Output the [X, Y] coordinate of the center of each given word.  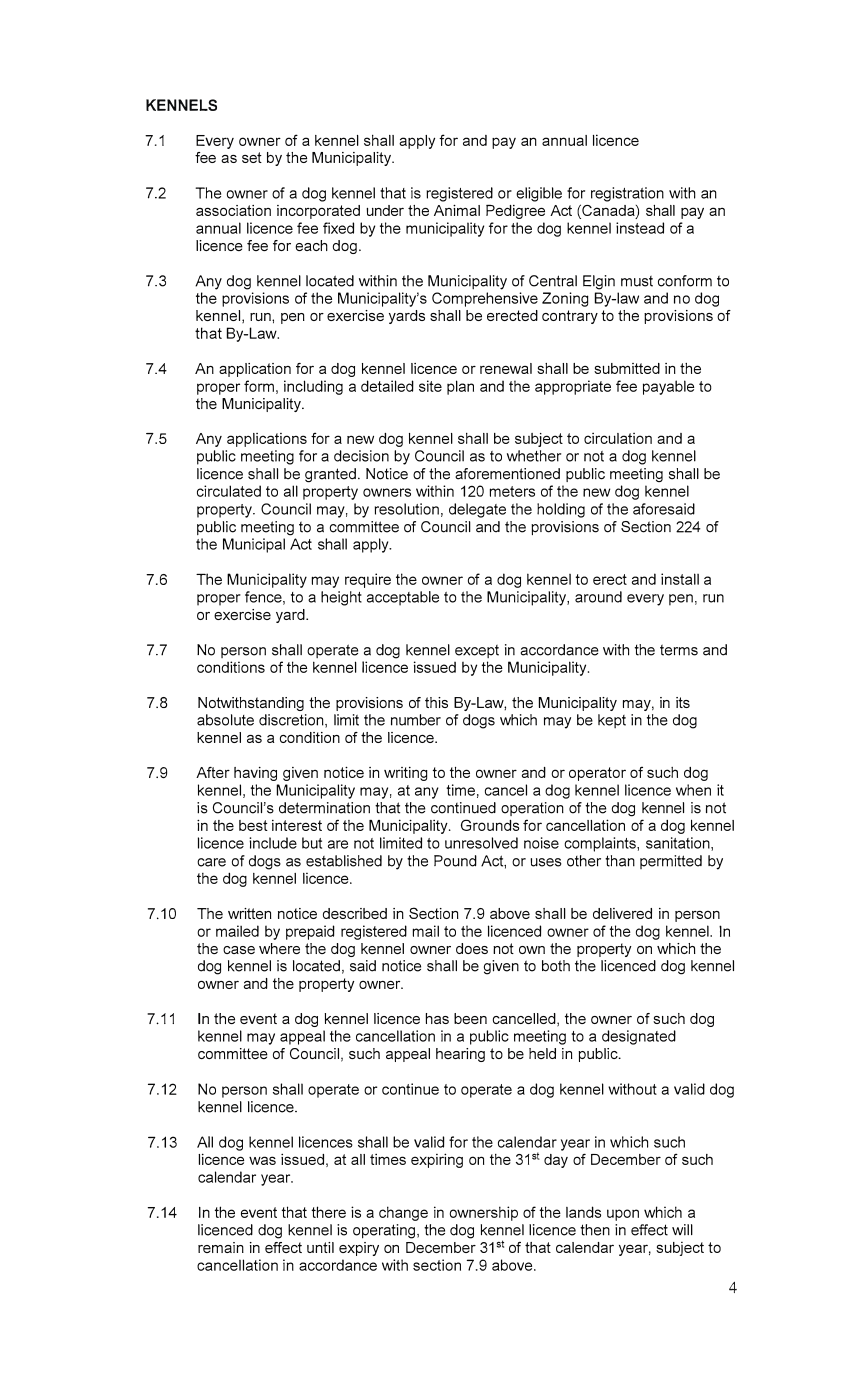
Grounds [490, 825]
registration [627, 194]
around [598, 597]
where [279, 948]
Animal [457, 210]
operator [597, 774]
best [253, 825]
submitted [627, 368]
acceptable [403, 598]
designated [639, 1037]
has [437, 1018]
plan [460, 387]
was [262, 1160]
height [341, 598]
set [252, 157]
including [313, 387]
